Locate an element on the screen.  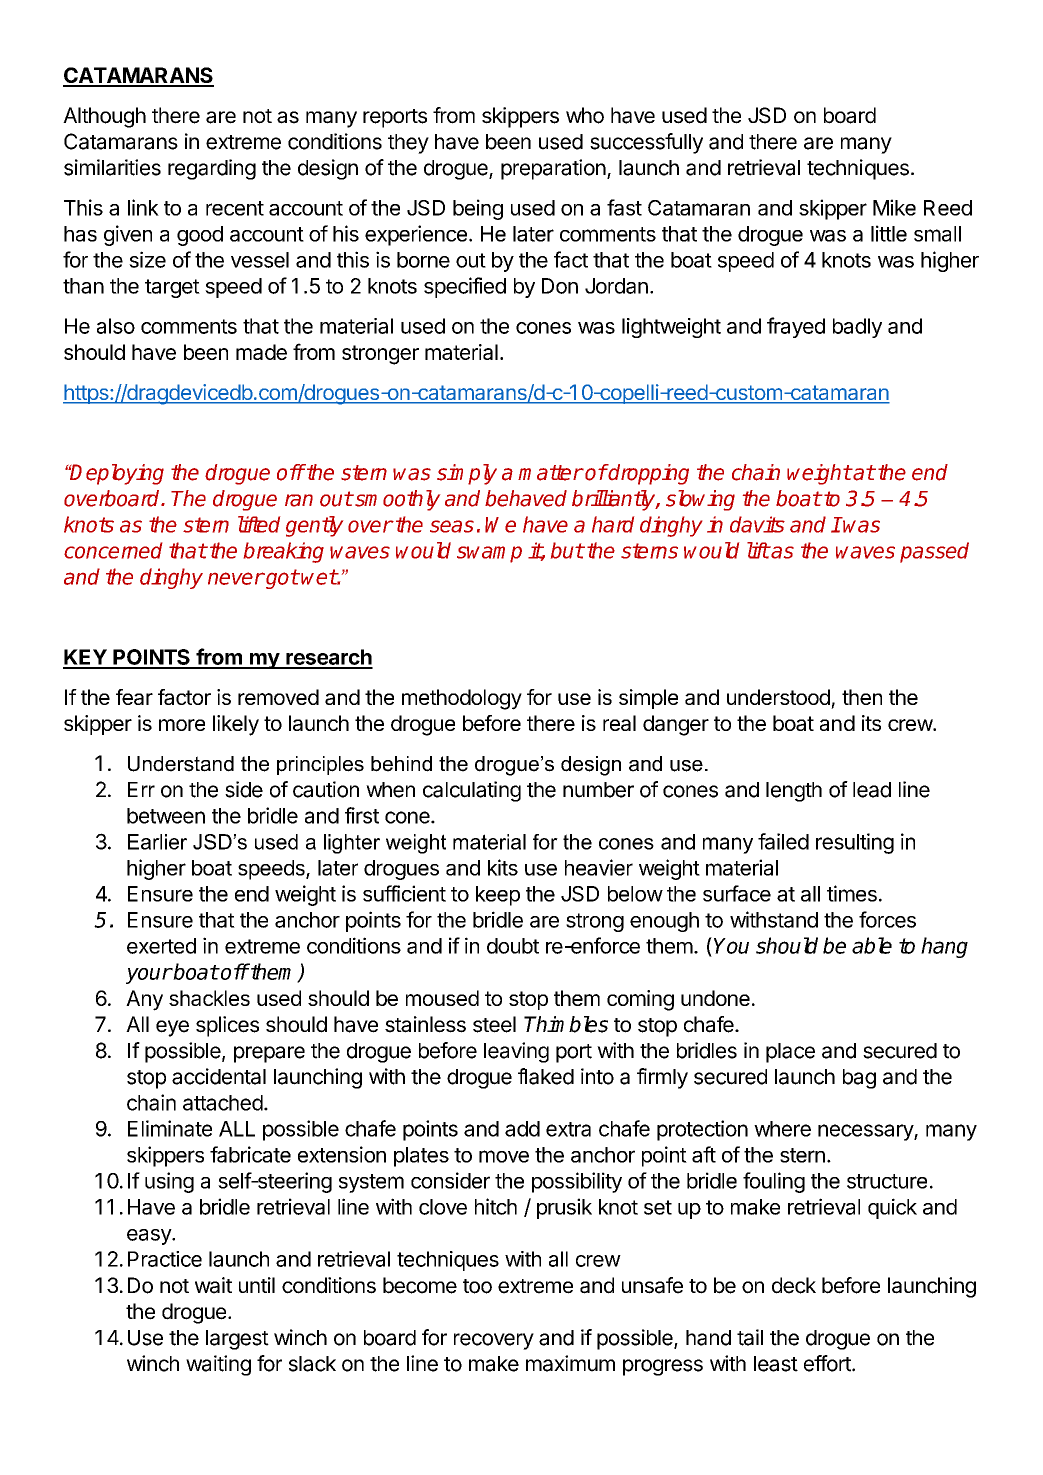
more is located at coordinates (182, 725).
